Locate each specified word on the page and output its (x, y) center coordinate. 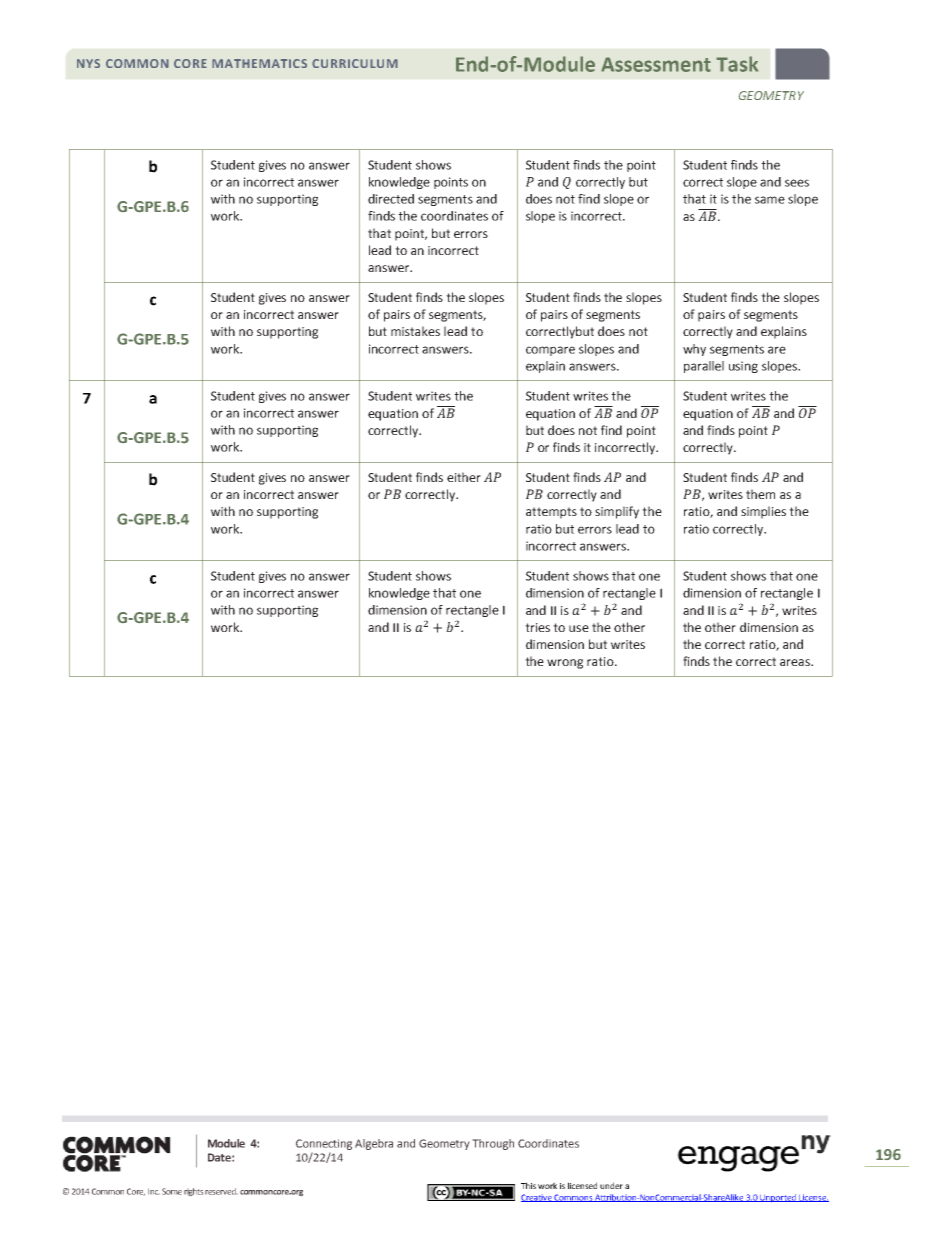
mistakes (415, 331)
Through (493, 1144)
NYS (88, 63)
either (464, 477)
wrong (565, 664)
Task (737, 64)
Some (172, 1191)
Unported (778, 1198)
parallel (704, 367)
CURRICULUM (355, 63)
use (579, 628)
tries (537, 627)
